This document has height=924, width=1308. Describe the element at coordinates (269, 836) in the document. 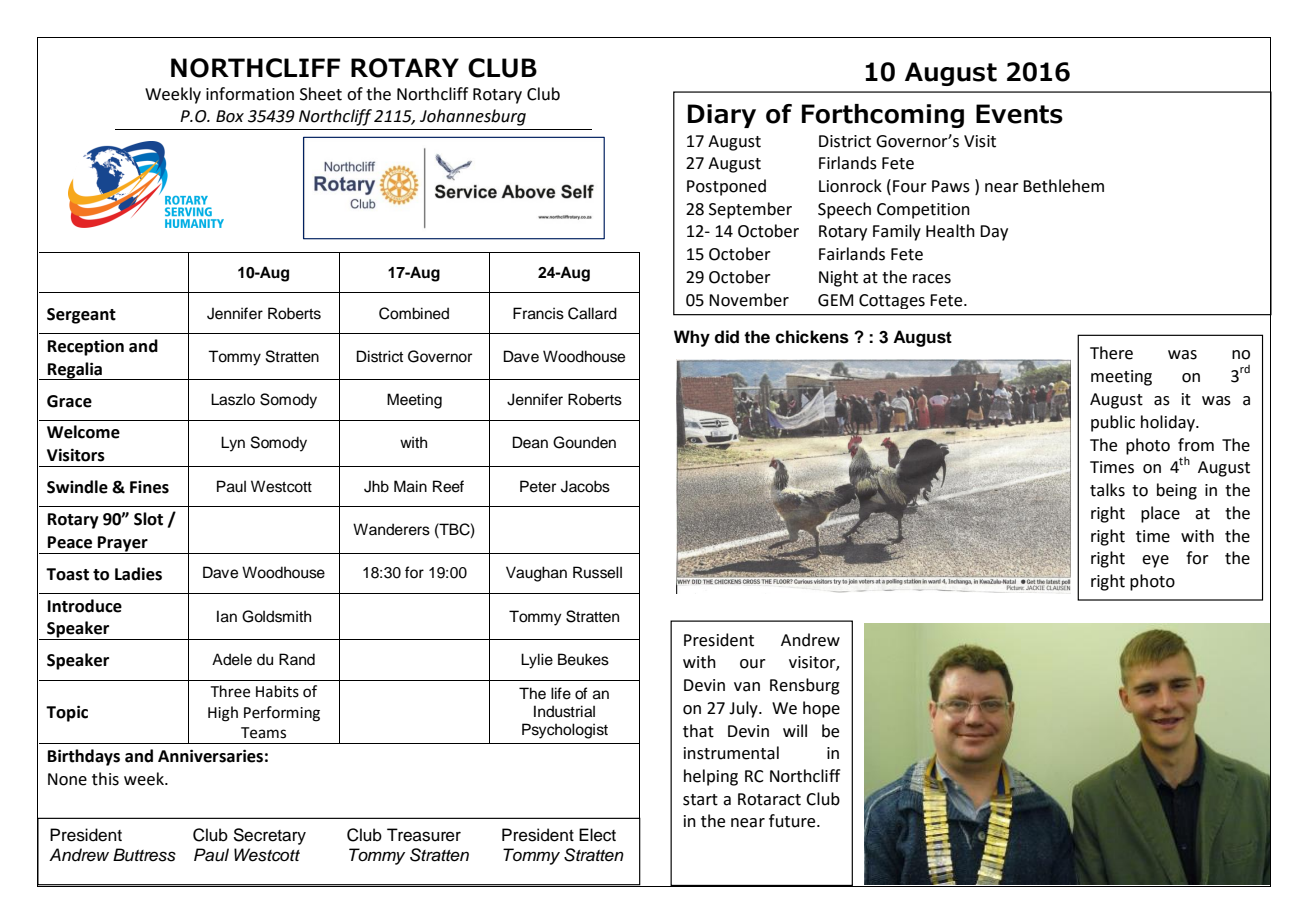

I see `Secretary` at that location.
